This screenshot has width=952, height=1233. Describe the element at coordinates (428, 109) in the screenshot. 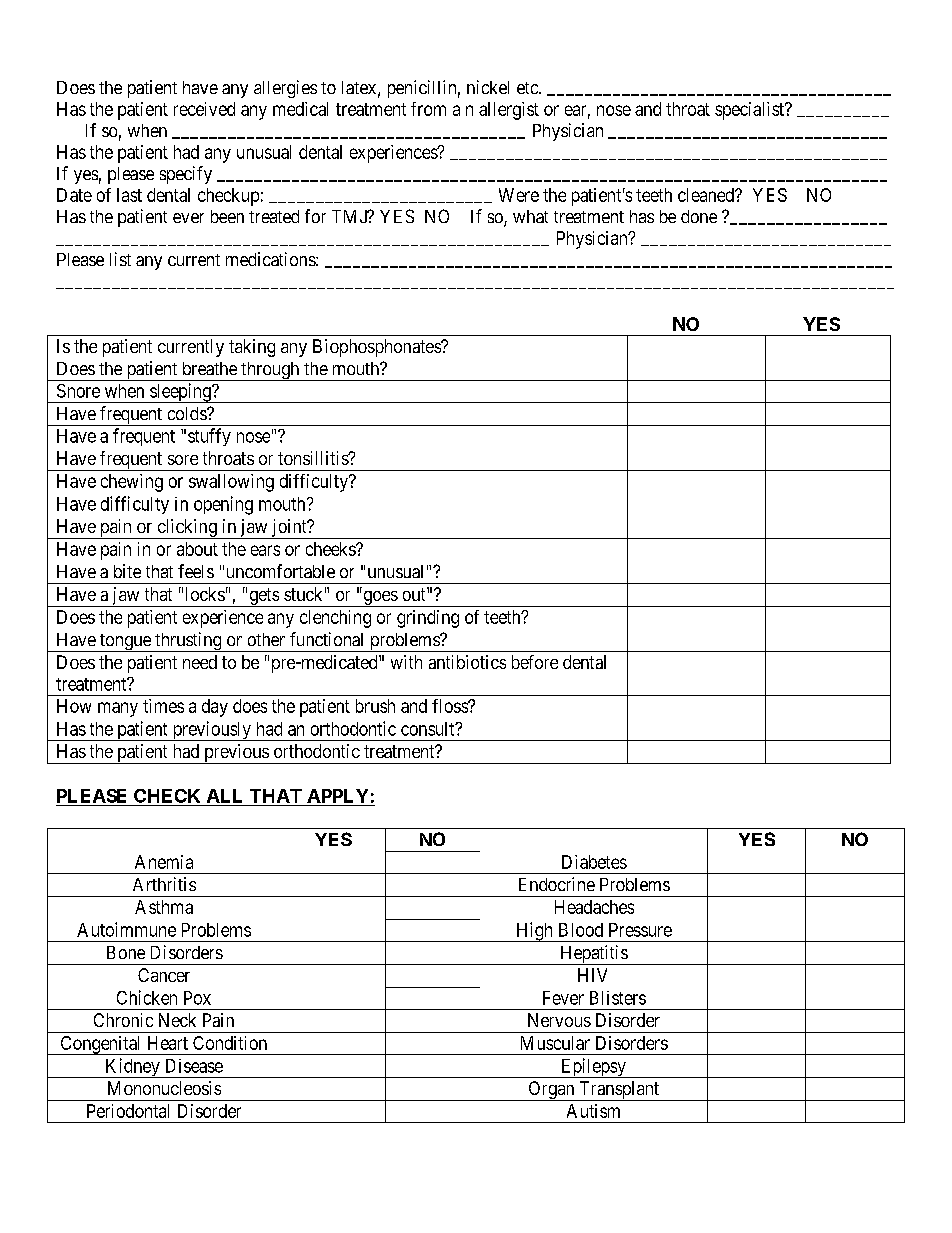

I see `from` at that location.
